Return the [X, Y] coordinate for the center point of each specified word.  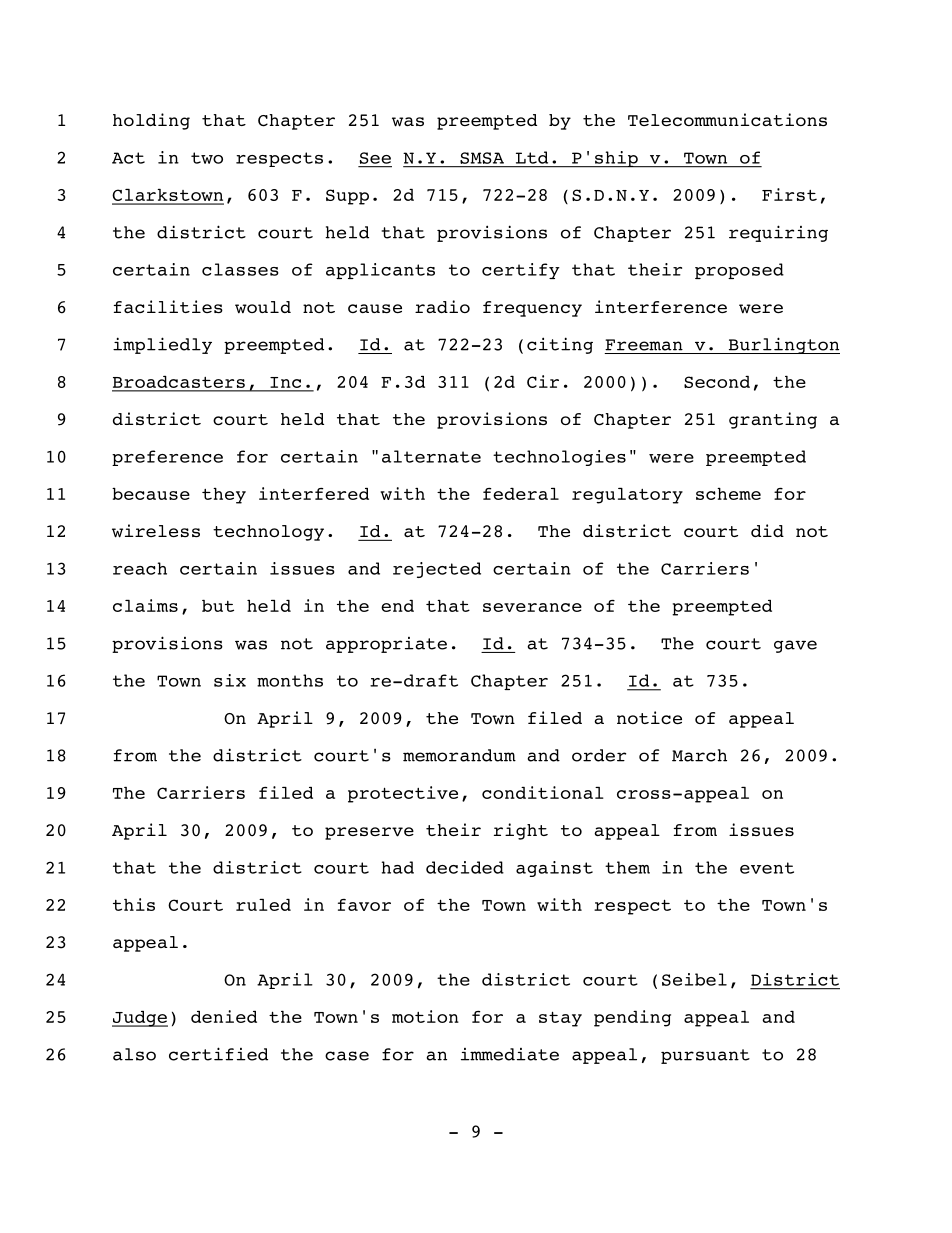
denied [224, 1016]
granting [773, 420]
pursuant [705, 1056]
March [699, 755]
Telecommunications [727, 119]
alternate [431, 456]
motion [425, 1016]
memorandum [459, 755]
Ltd [532, 157]
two [207, 158]
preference [167, 458]
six [230, 680]
